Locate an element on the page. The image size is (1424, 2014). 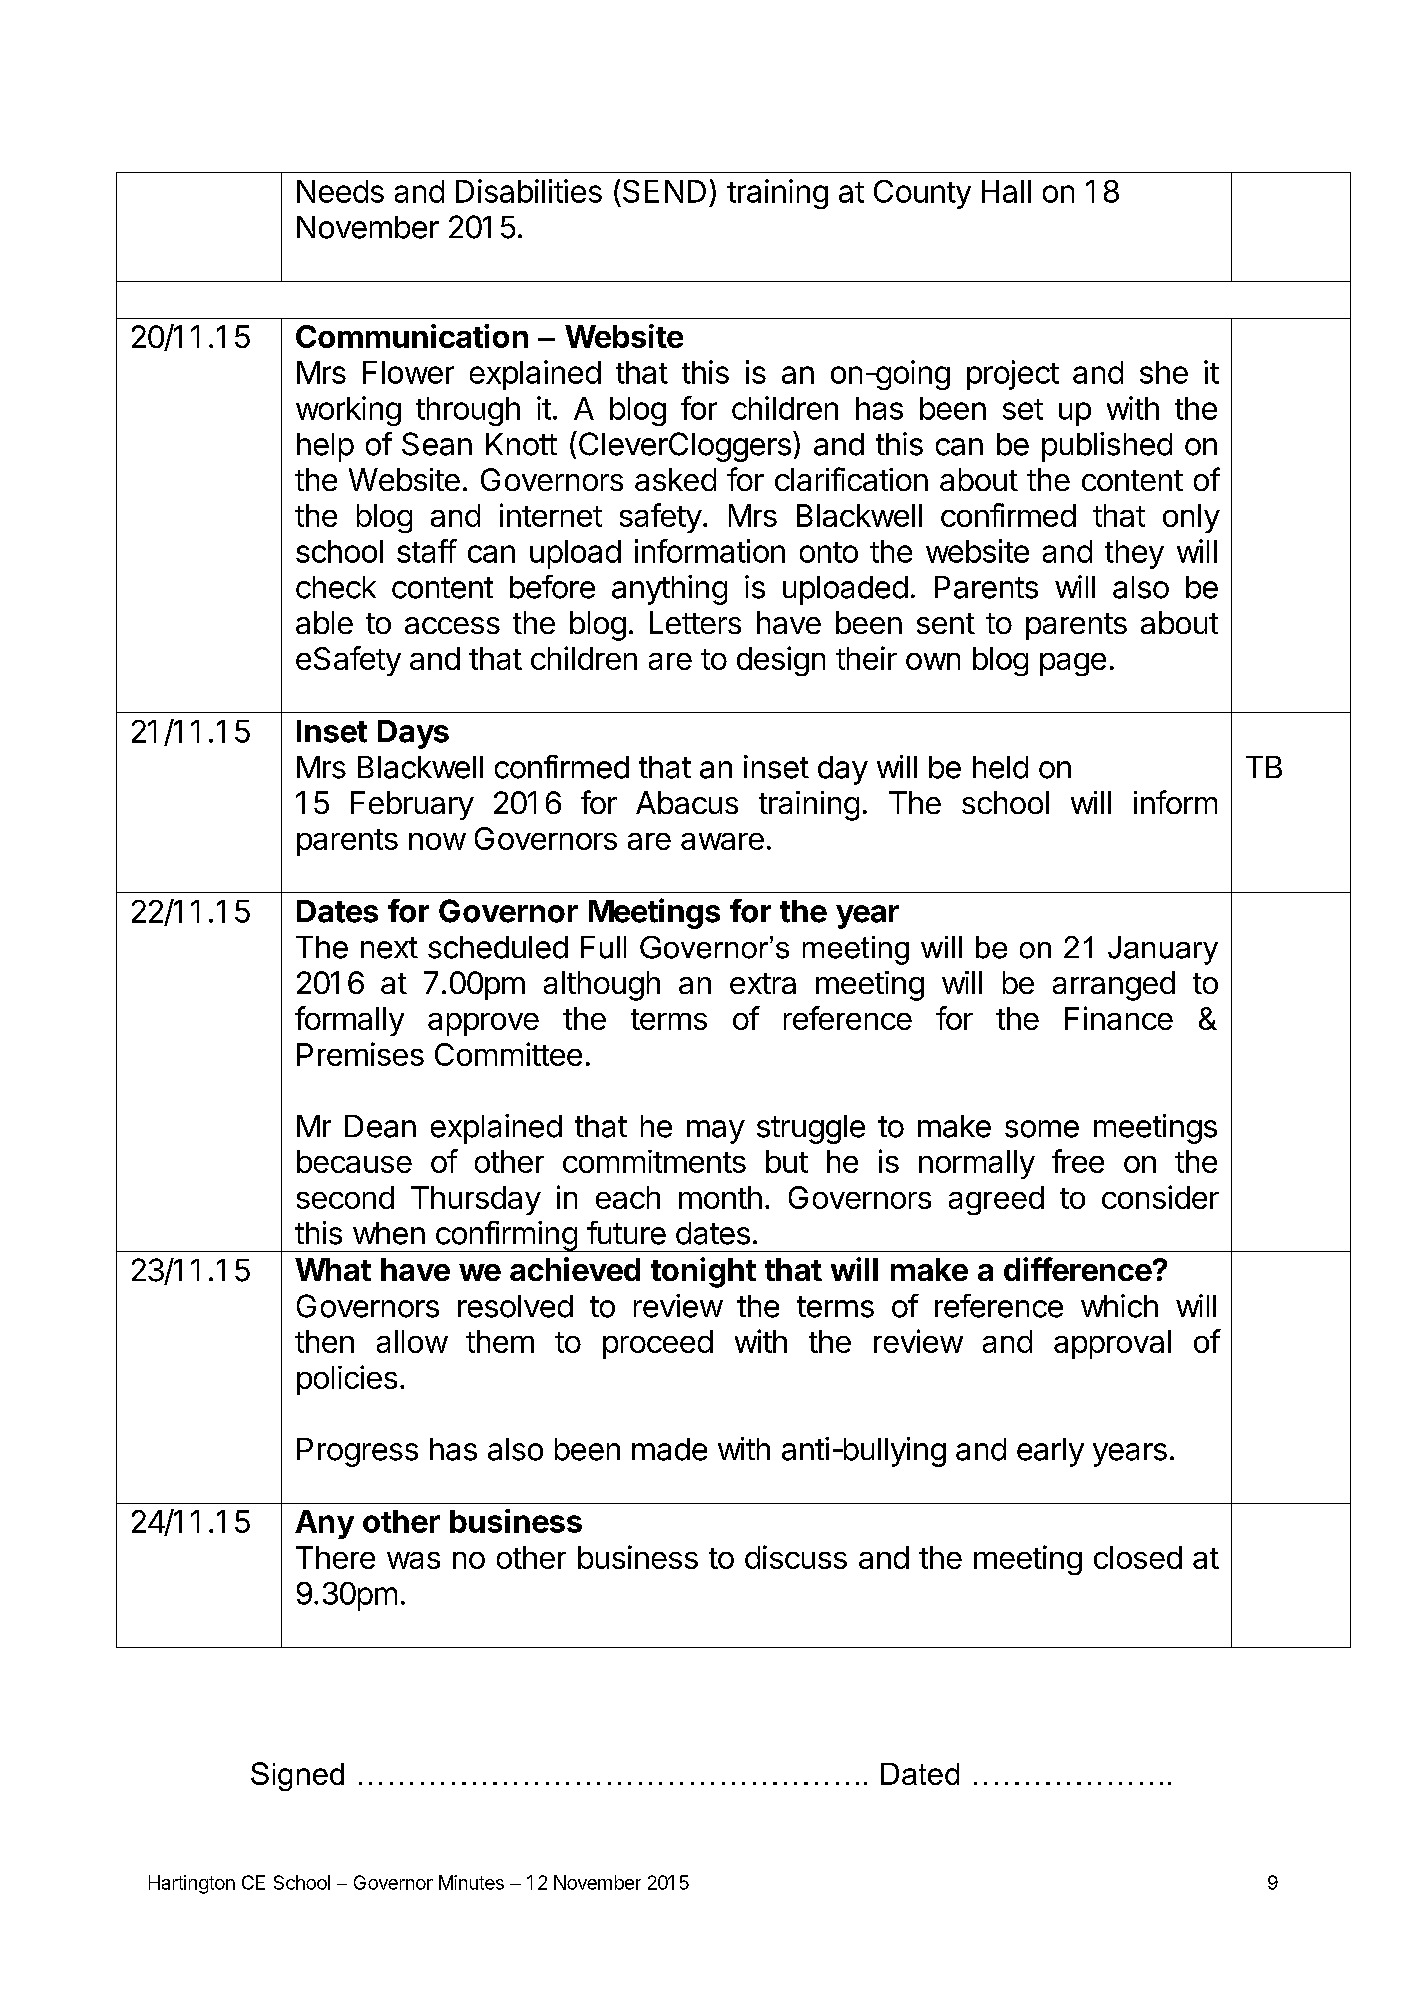
access is located at coordinates (452, 625).
